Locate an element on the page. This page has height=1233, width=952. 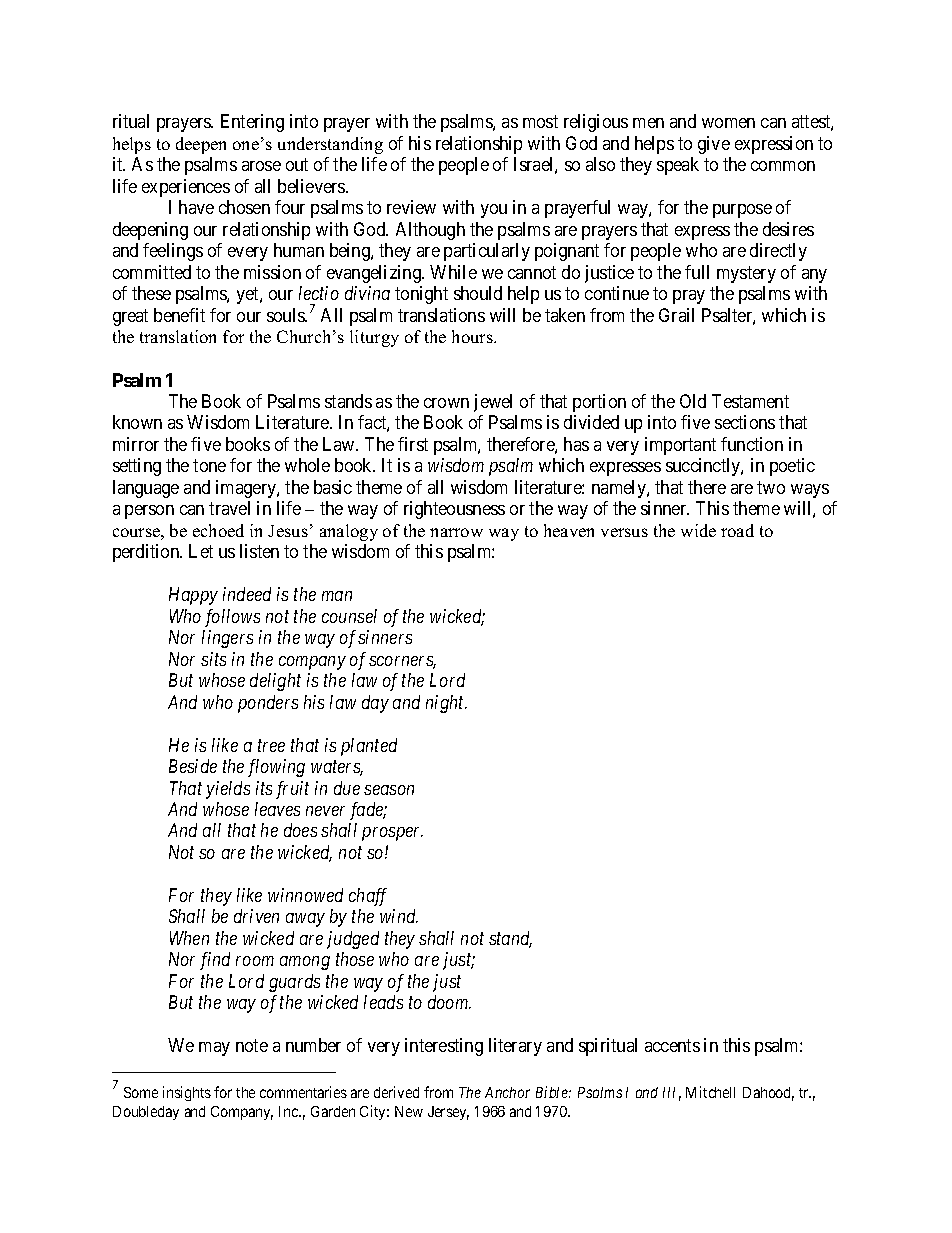
insights is located at coordinates (187, 1093).
